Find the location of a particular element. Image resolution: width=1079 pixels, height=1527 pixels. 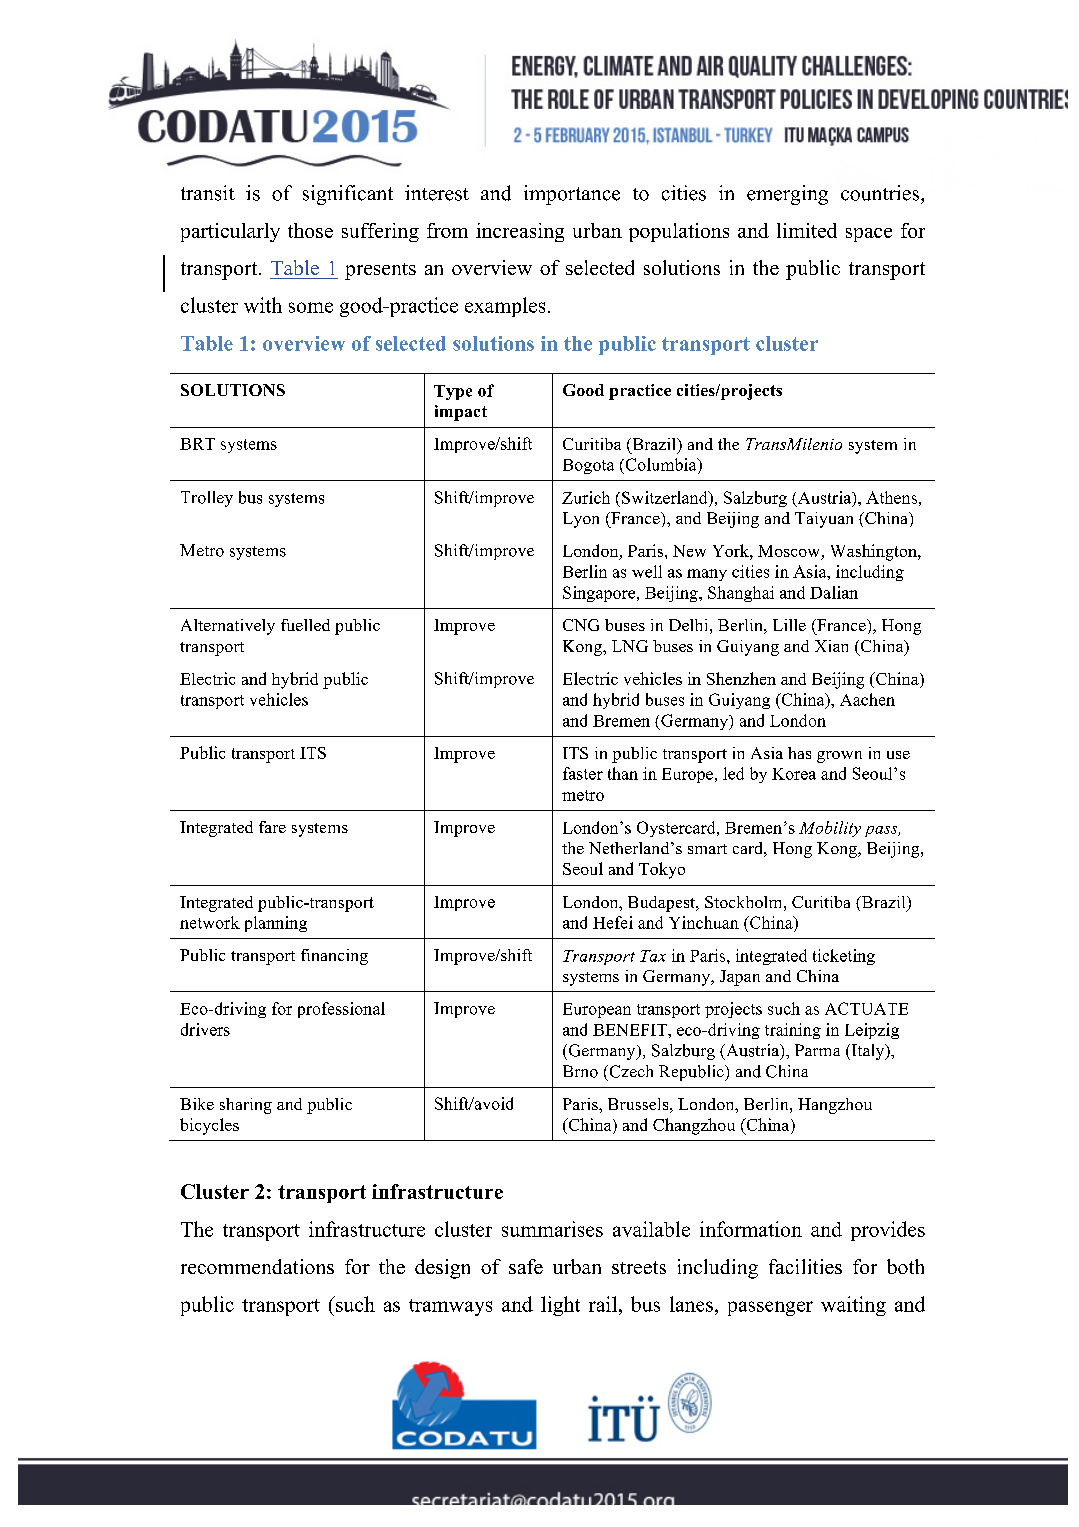

facilities is located at coordinates (805, 1266).
